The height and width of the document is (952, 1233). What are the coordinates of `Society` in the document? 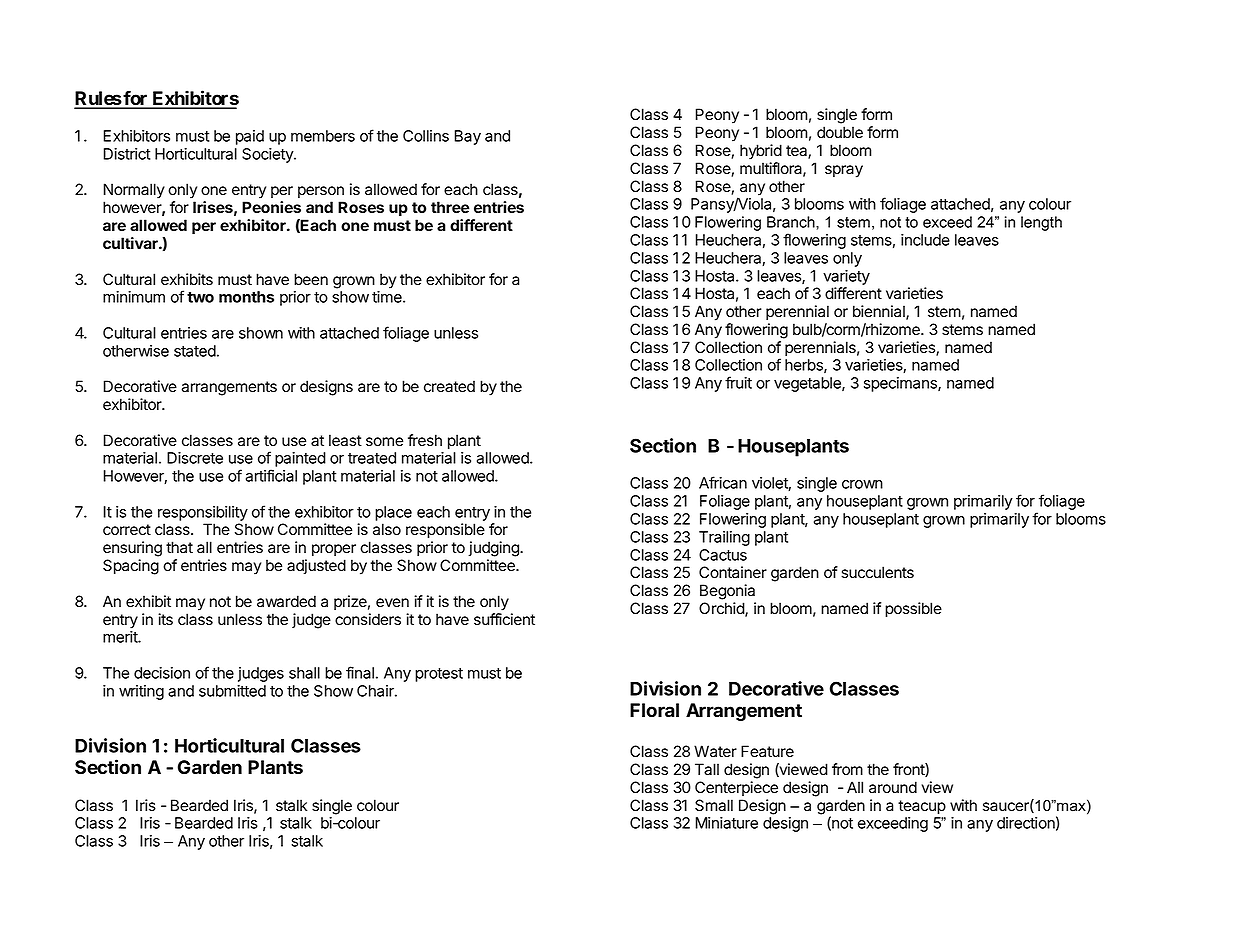 It's located at (268, 155).
